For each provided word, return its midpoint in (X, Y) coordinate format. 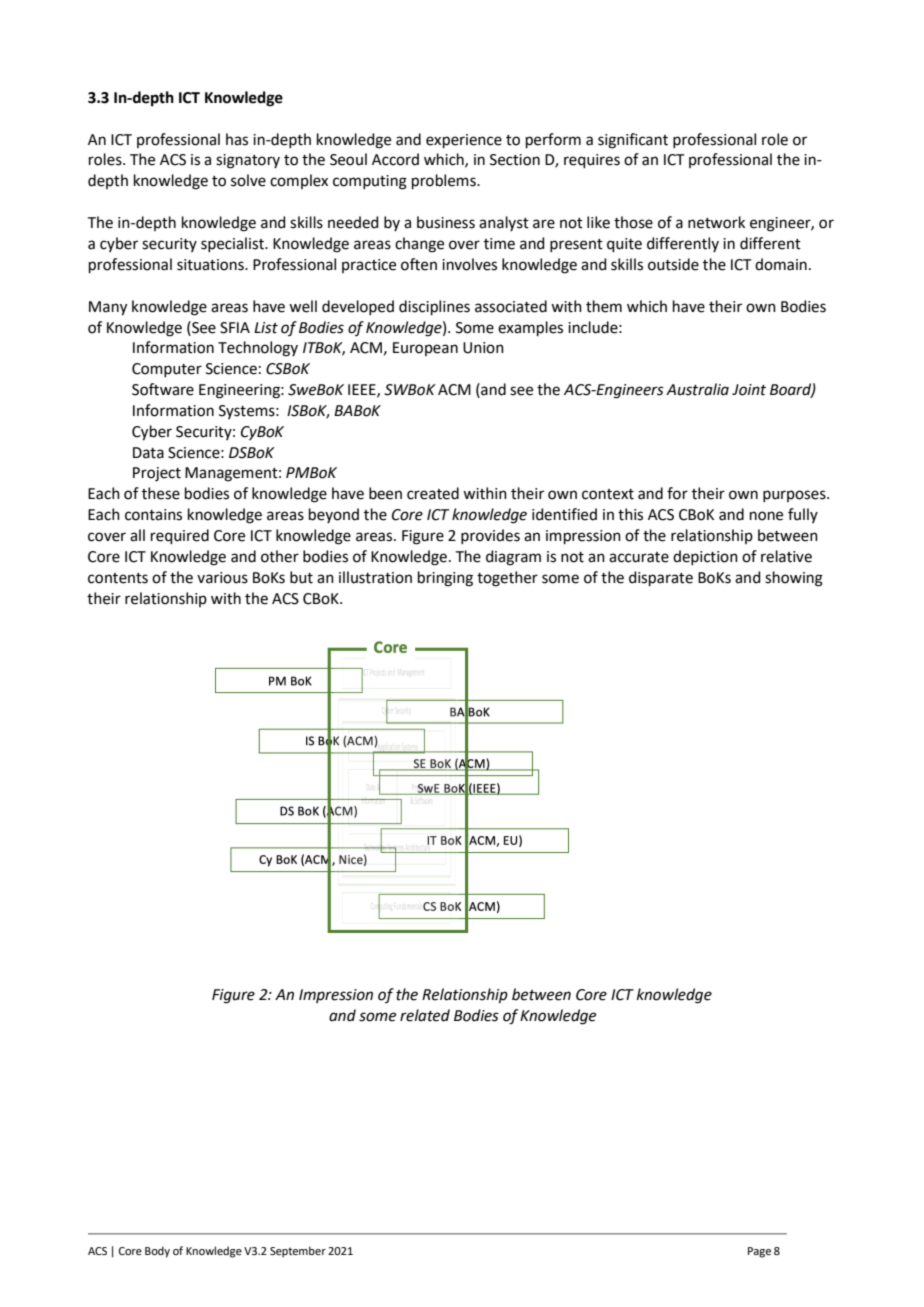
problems (445, 181)
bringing (445, 579)
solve (248, 180)
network (716, 222)
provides (490, 536)
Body (157, 1252)
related (425, 1015)
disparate (661, 578)
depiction (705, 557)
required (180, 536)
